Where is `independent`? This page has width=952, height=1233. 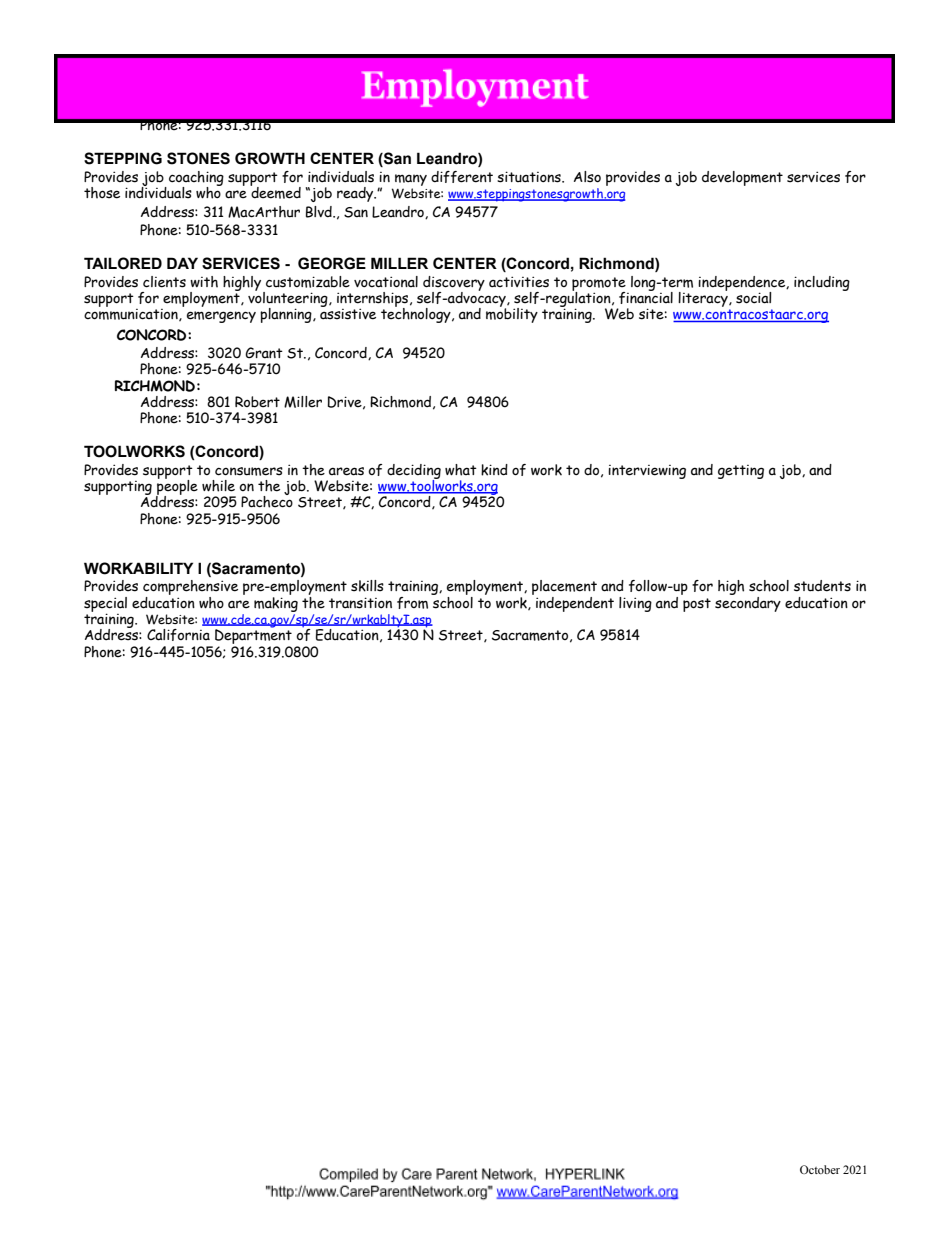 independent is located at coordinates (575, 604).
